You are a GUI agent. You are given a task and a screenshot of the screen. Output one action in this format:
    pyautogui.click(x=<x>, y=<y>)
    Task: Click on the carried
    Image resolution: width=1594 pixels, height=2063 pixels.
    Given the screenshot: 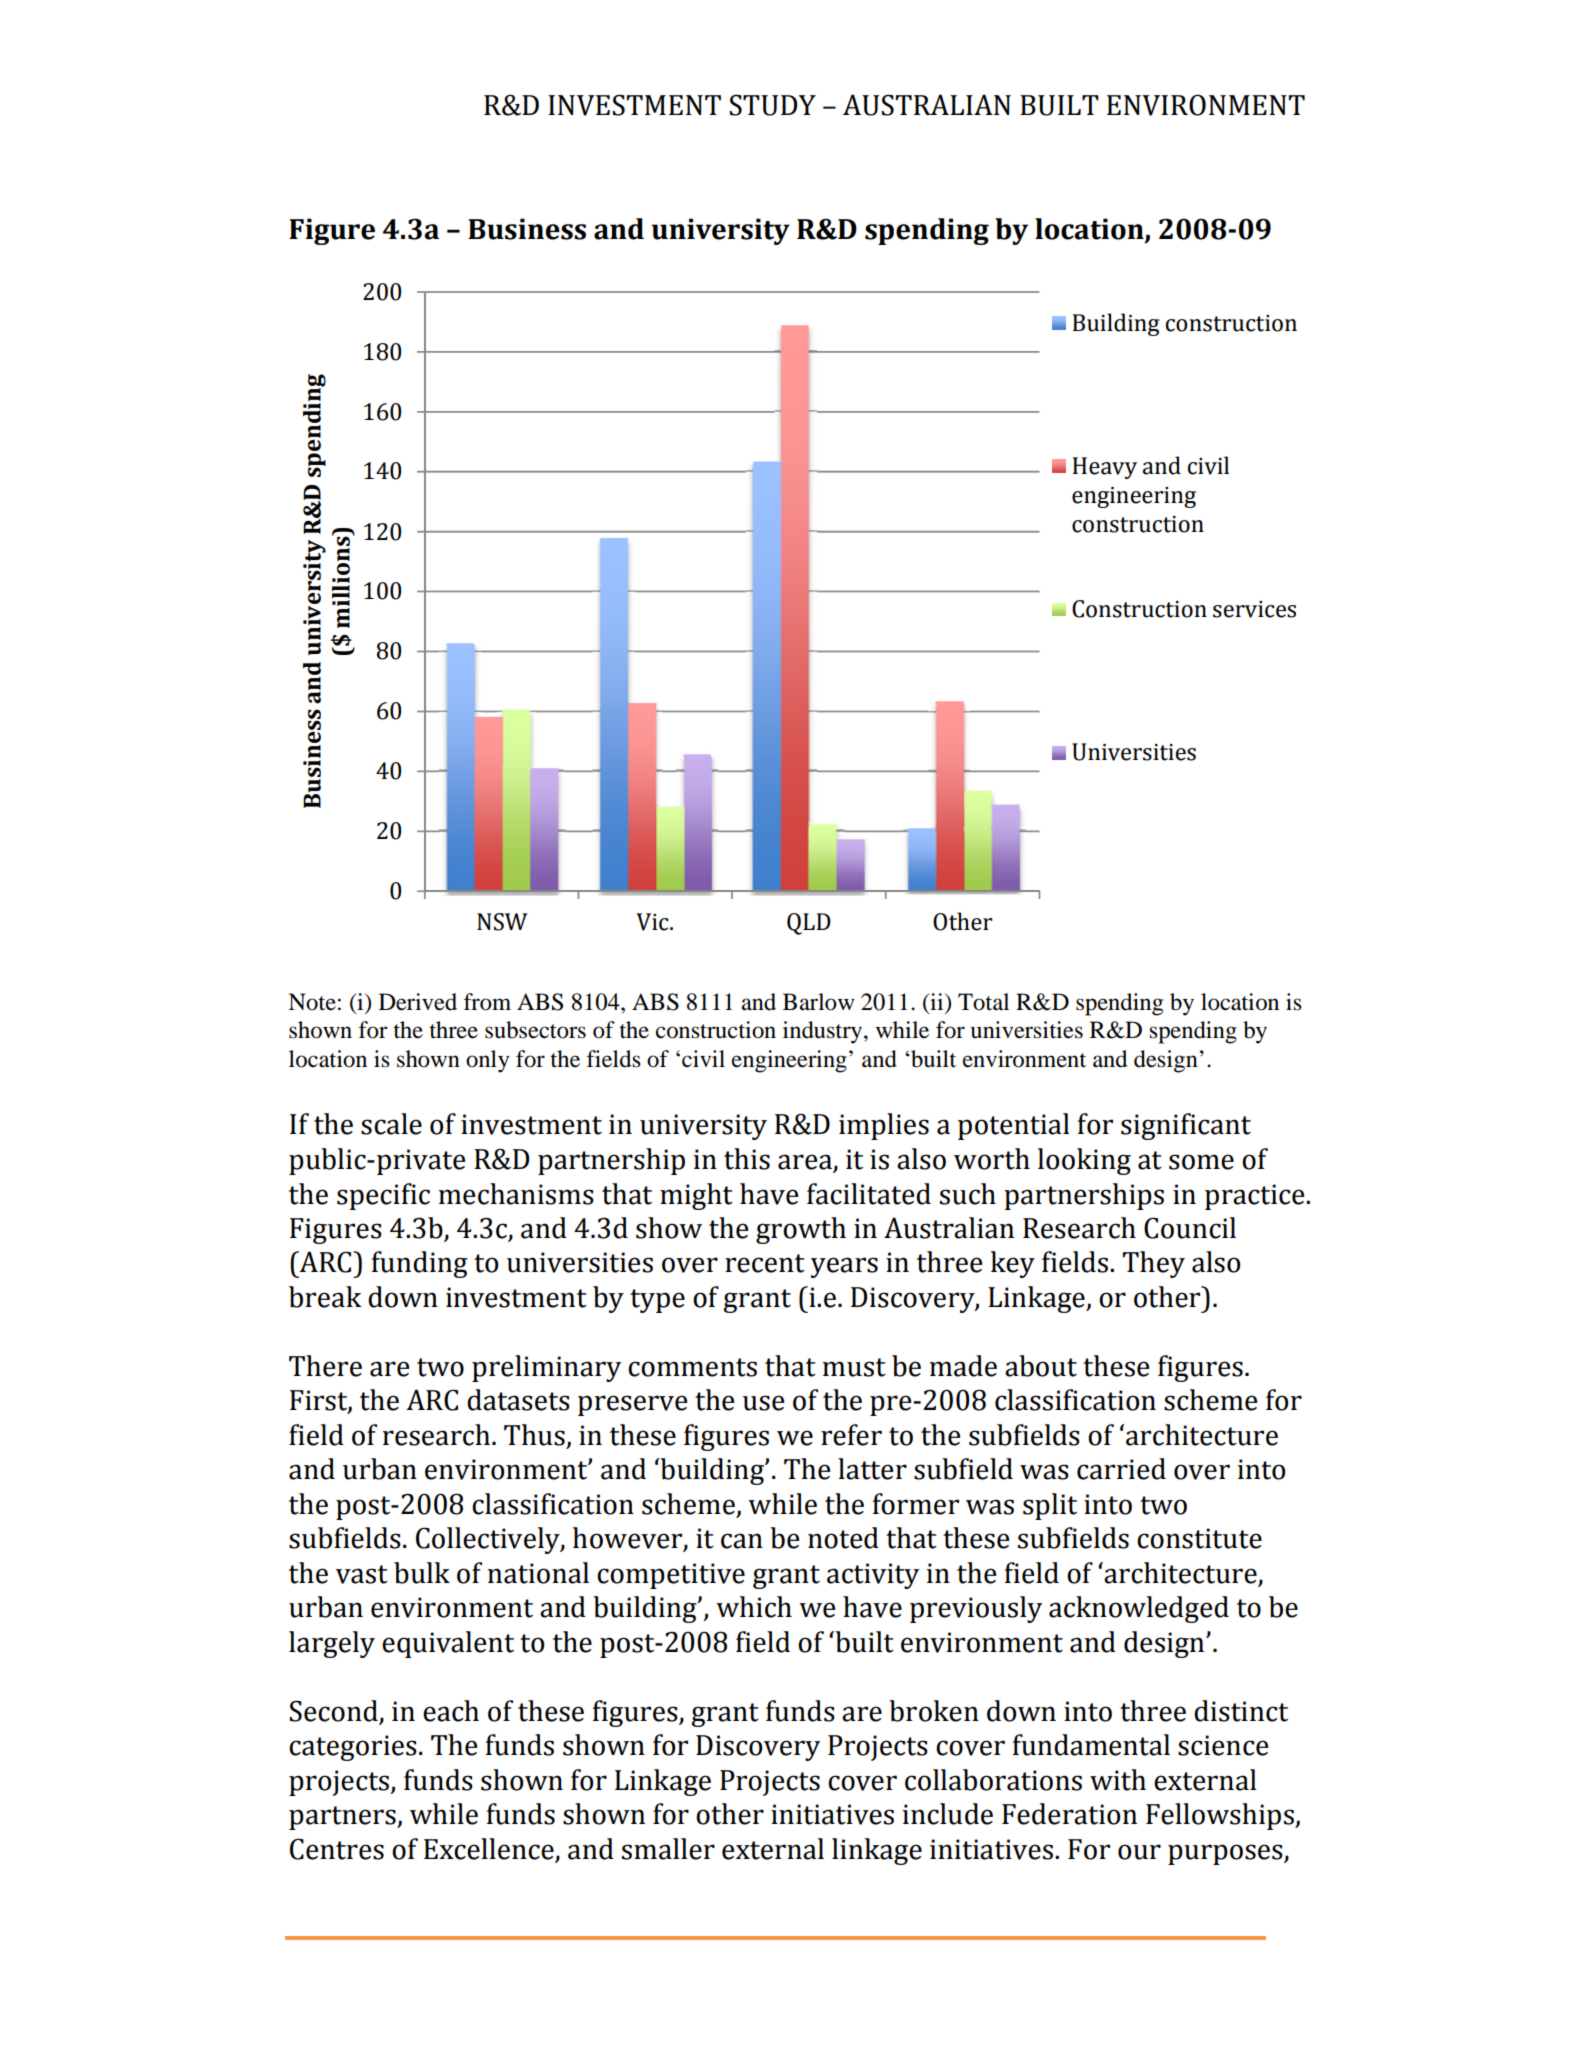 What is the action you would take?
    pyautogui.click(x=1121, y=1469)
